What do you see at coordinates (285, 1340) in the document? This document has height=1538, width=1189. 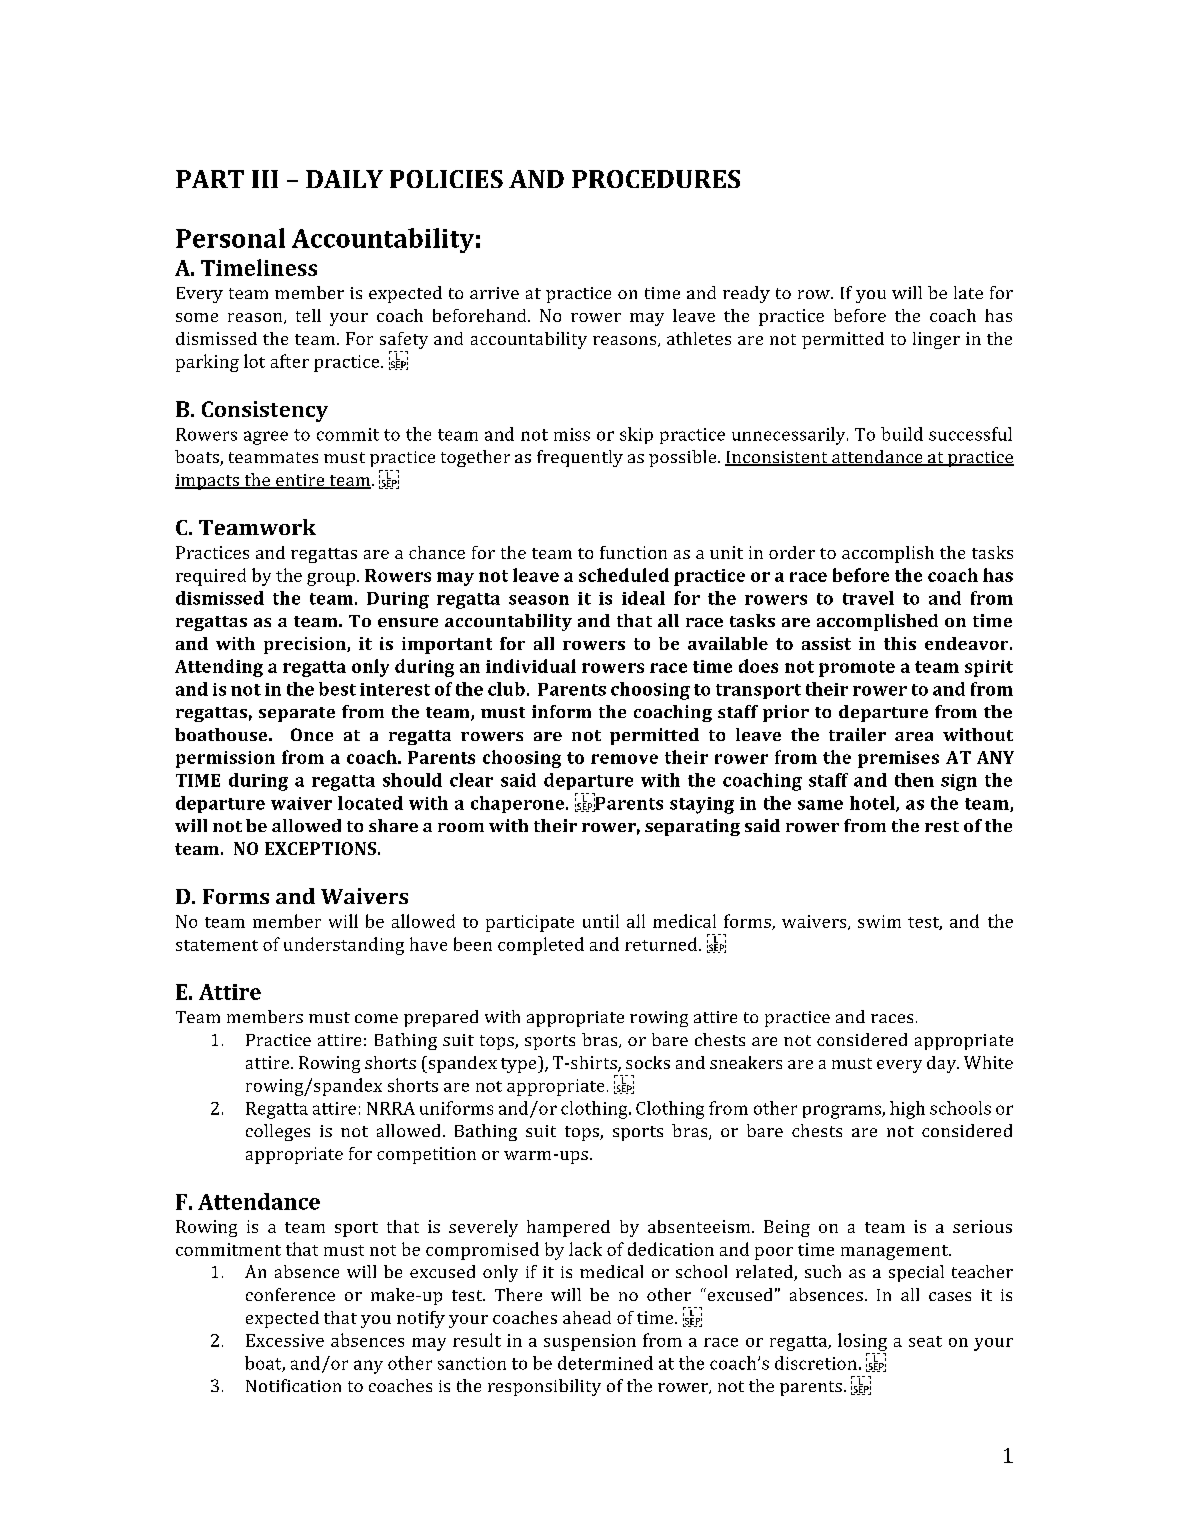 I see `Excessive` at bounding box center [285, 1340].
